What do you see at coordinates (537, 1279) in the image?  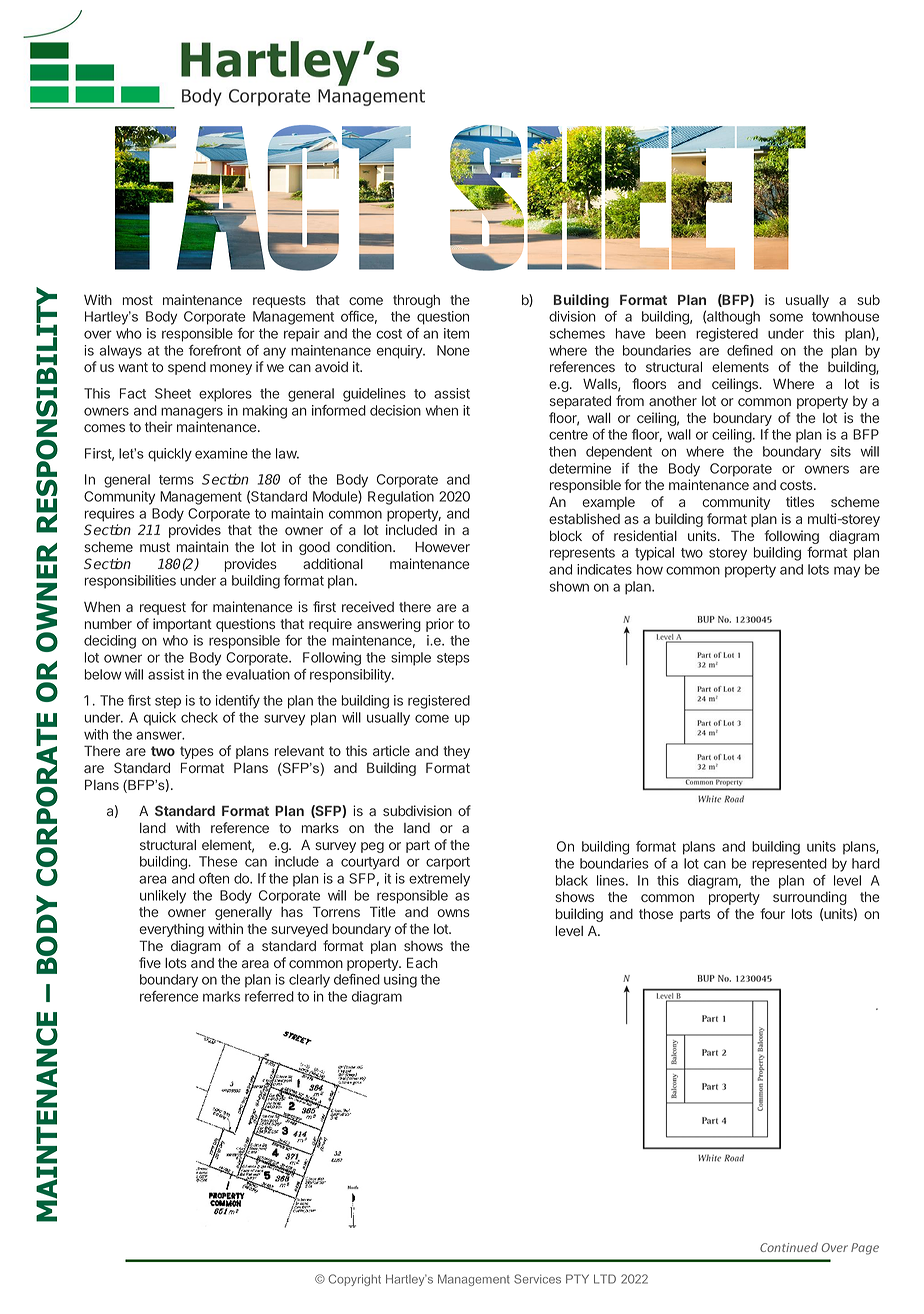 I see `Services` at bounding box center [537, 1279].
